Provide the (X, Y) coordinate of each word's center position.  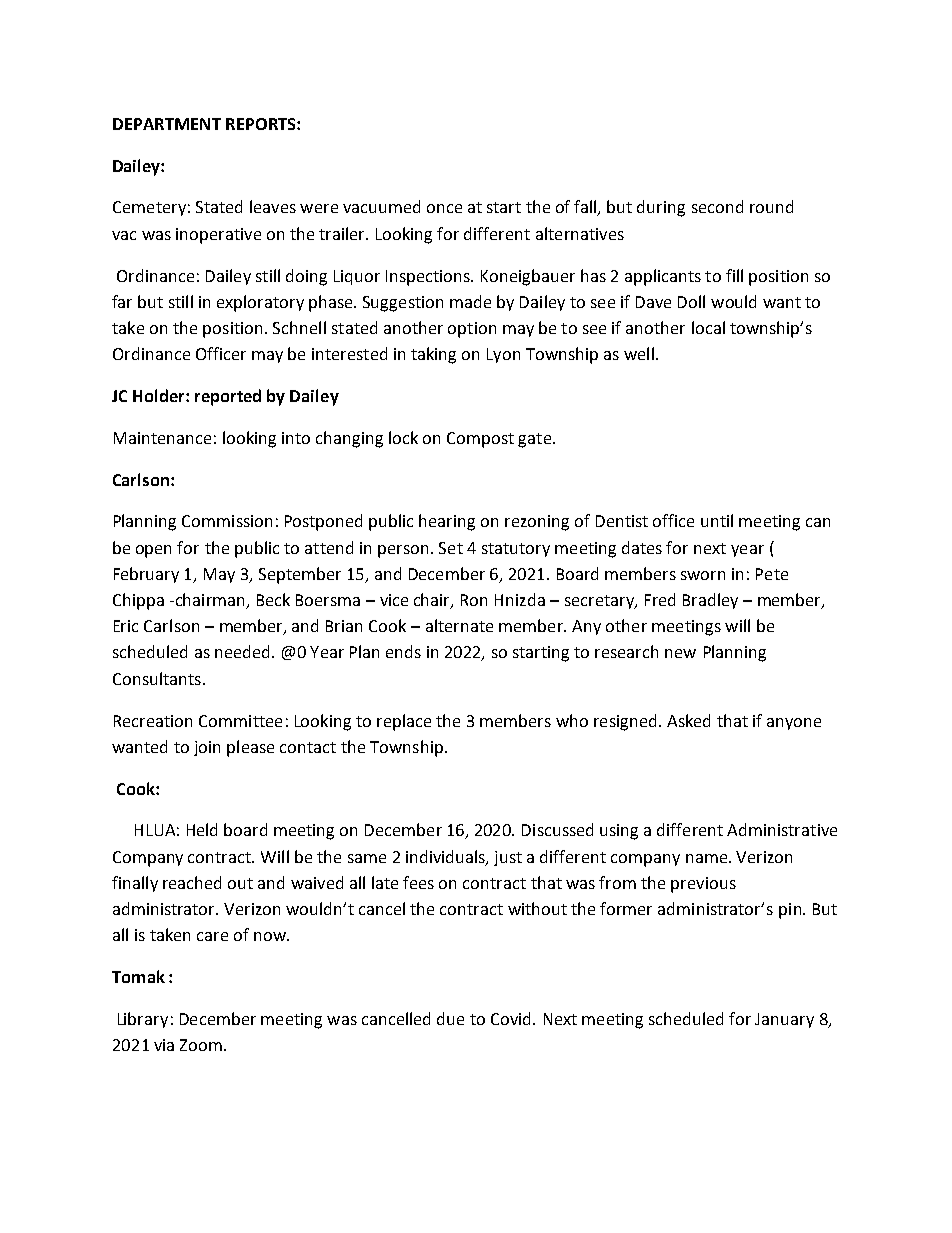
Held (202, 829)
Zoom (201, 1045)
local (708, 327)
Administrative (782, 829)
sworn (703, 575)
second (717, 206)
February (146, 575)
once (444, 208)
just (508, 858)
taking (433, 355)
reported (228, 397)
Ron (474, 600)
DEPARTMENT (167, 124)
